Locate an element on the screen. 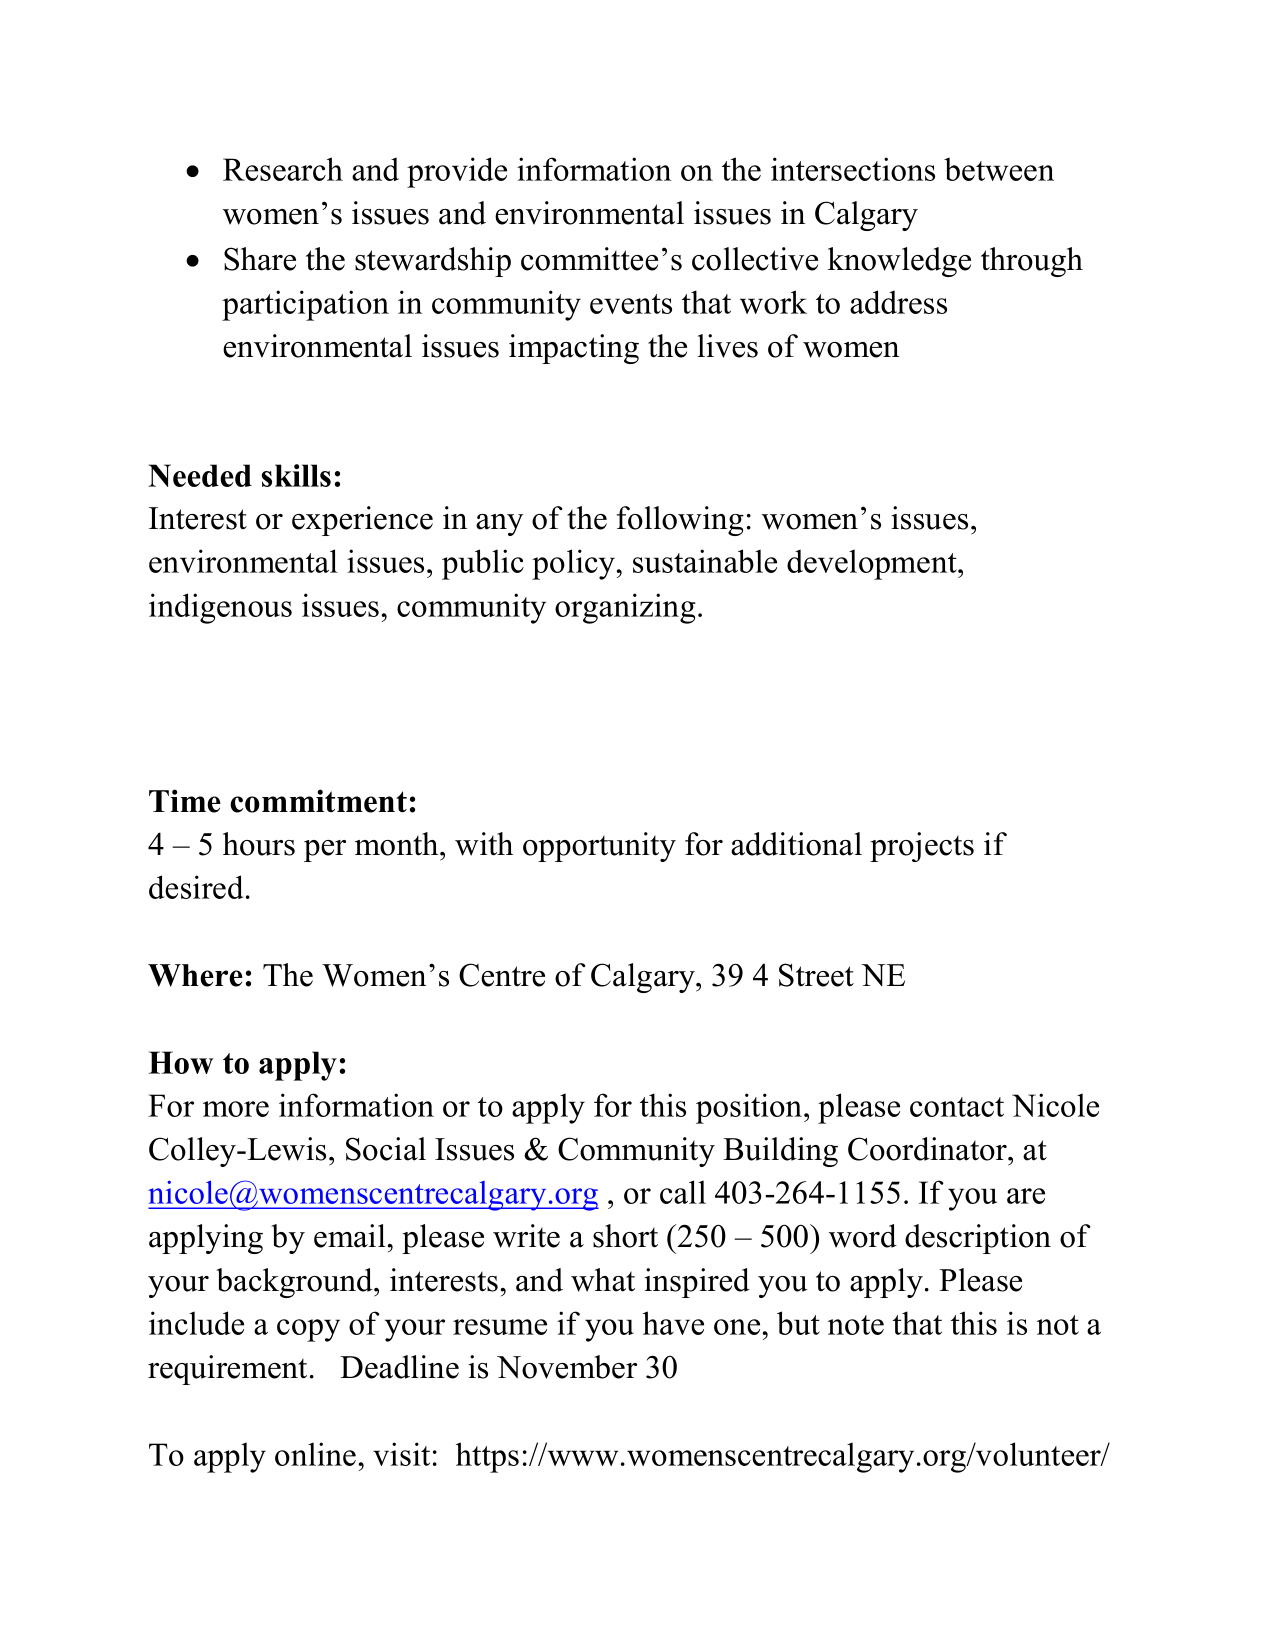 The height and width of the screenshot is (1632, 1261). opportunity is located at coordinates (599, 847).
